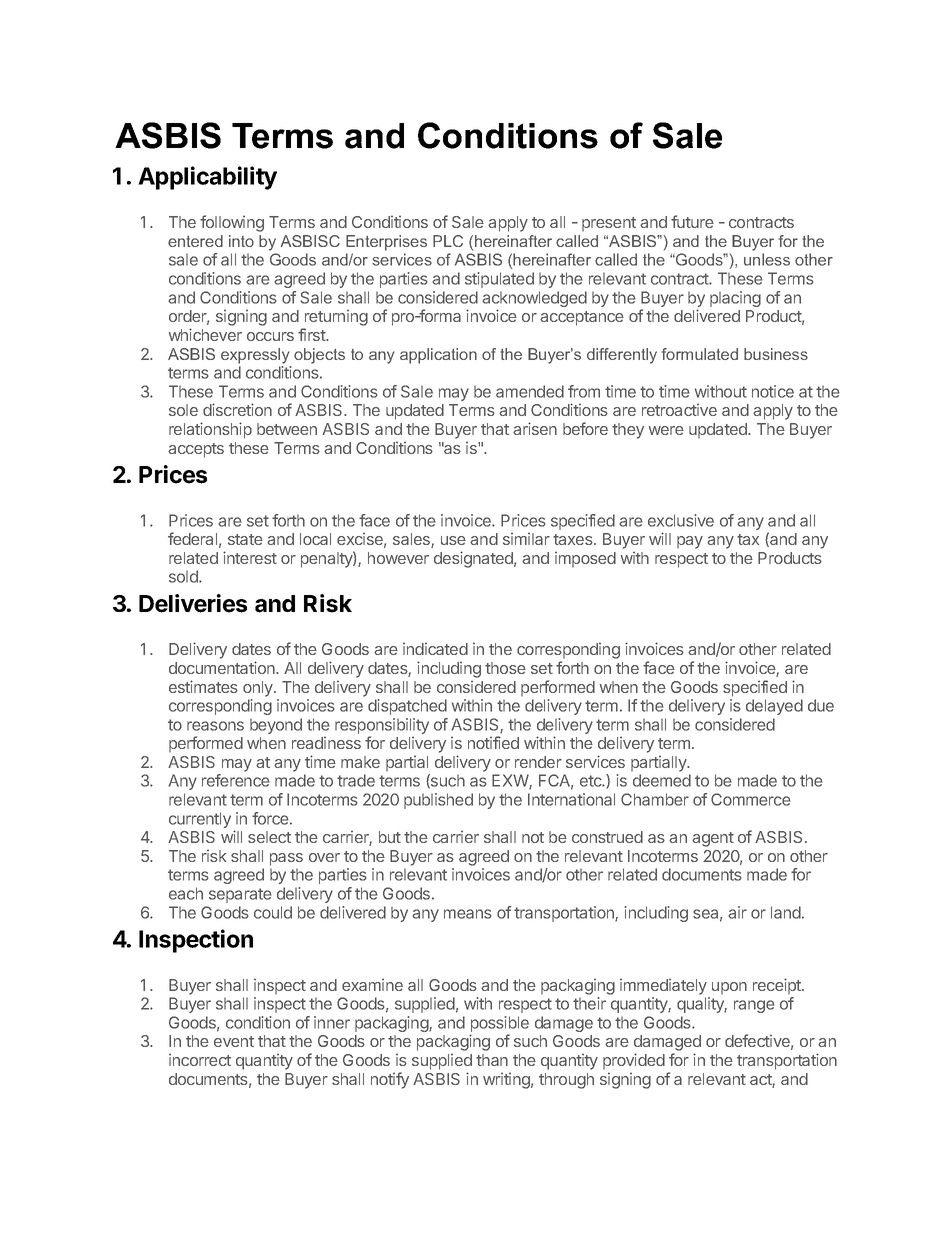 This page has height=1233, width=952. What do you see at coordinates (492, 1060) in the page?
I see `than` at bounding box center [492, 1060].
